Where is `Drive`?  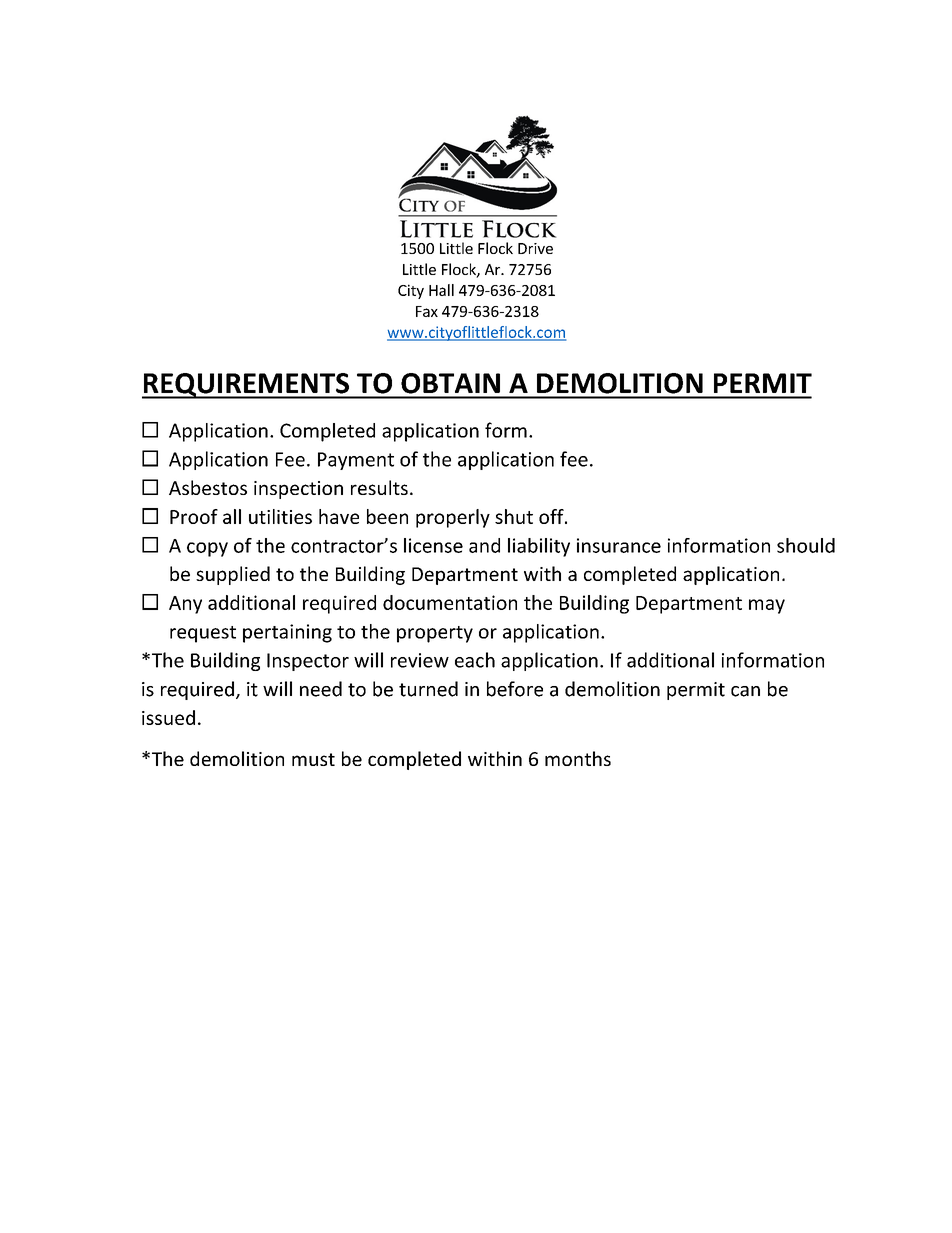 Drive is located at coordinates (535, 248).
